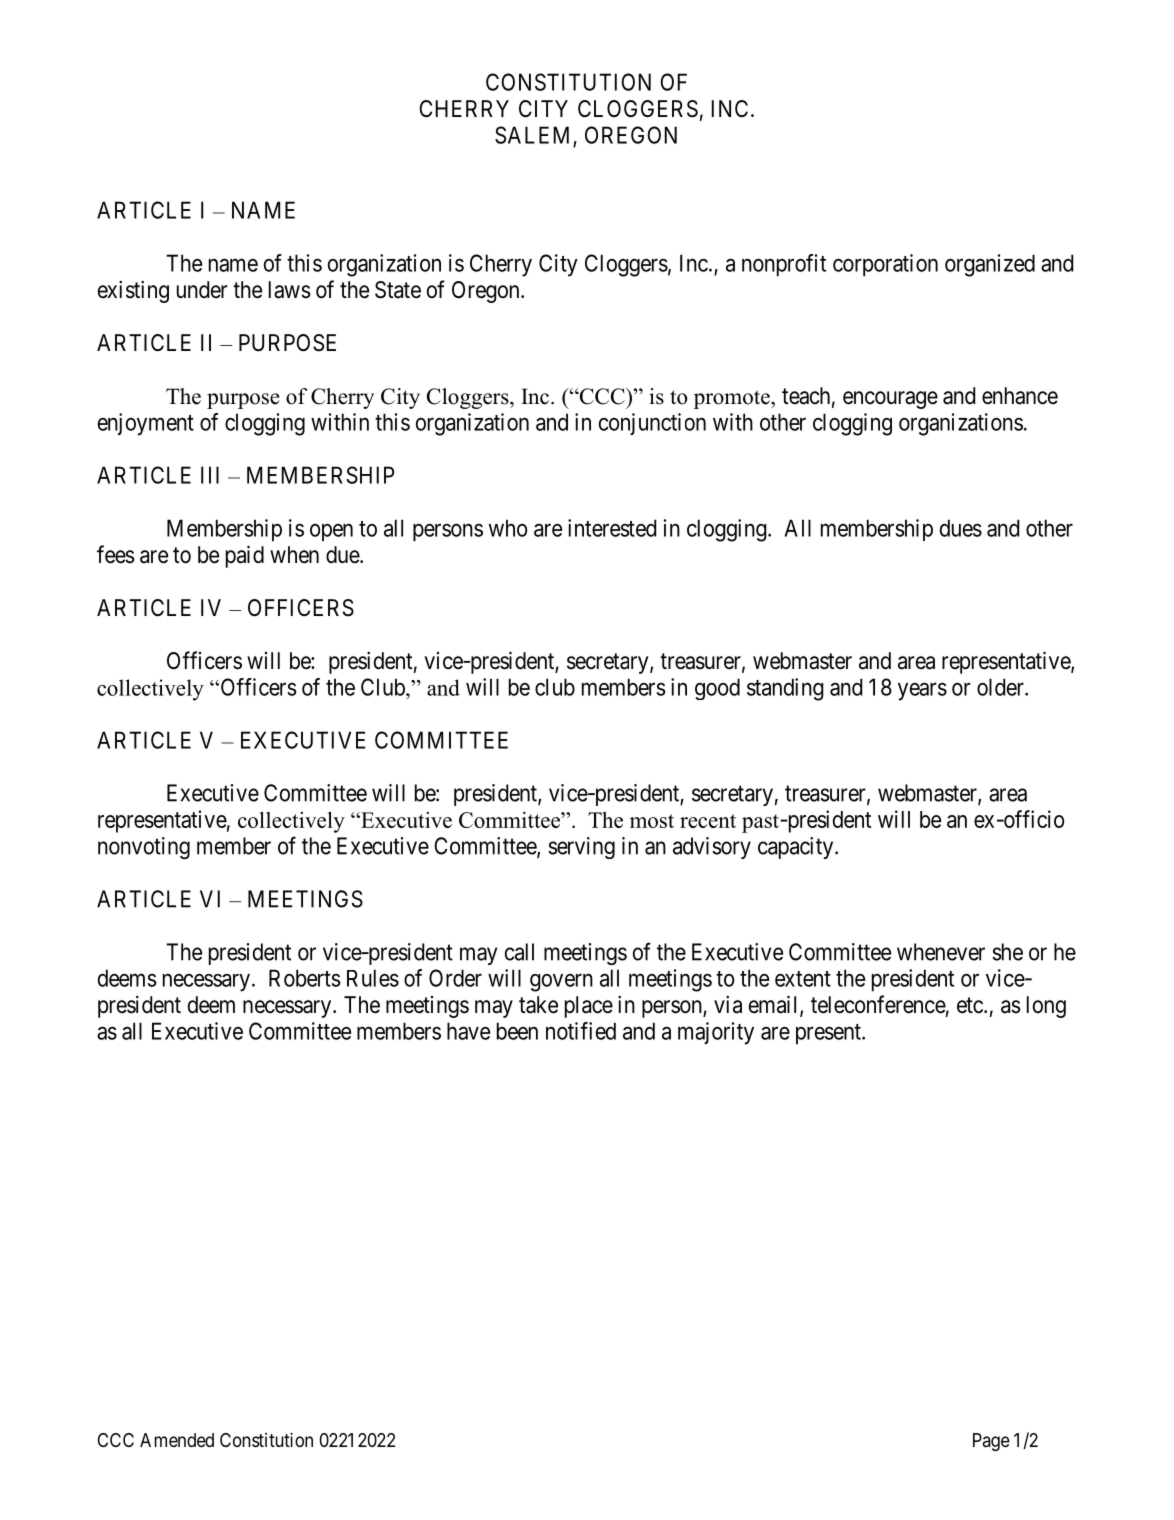 Image resolution: width=1174 pixels, height=1520 pixels. I want to click on corporation, so click(885, 265).
